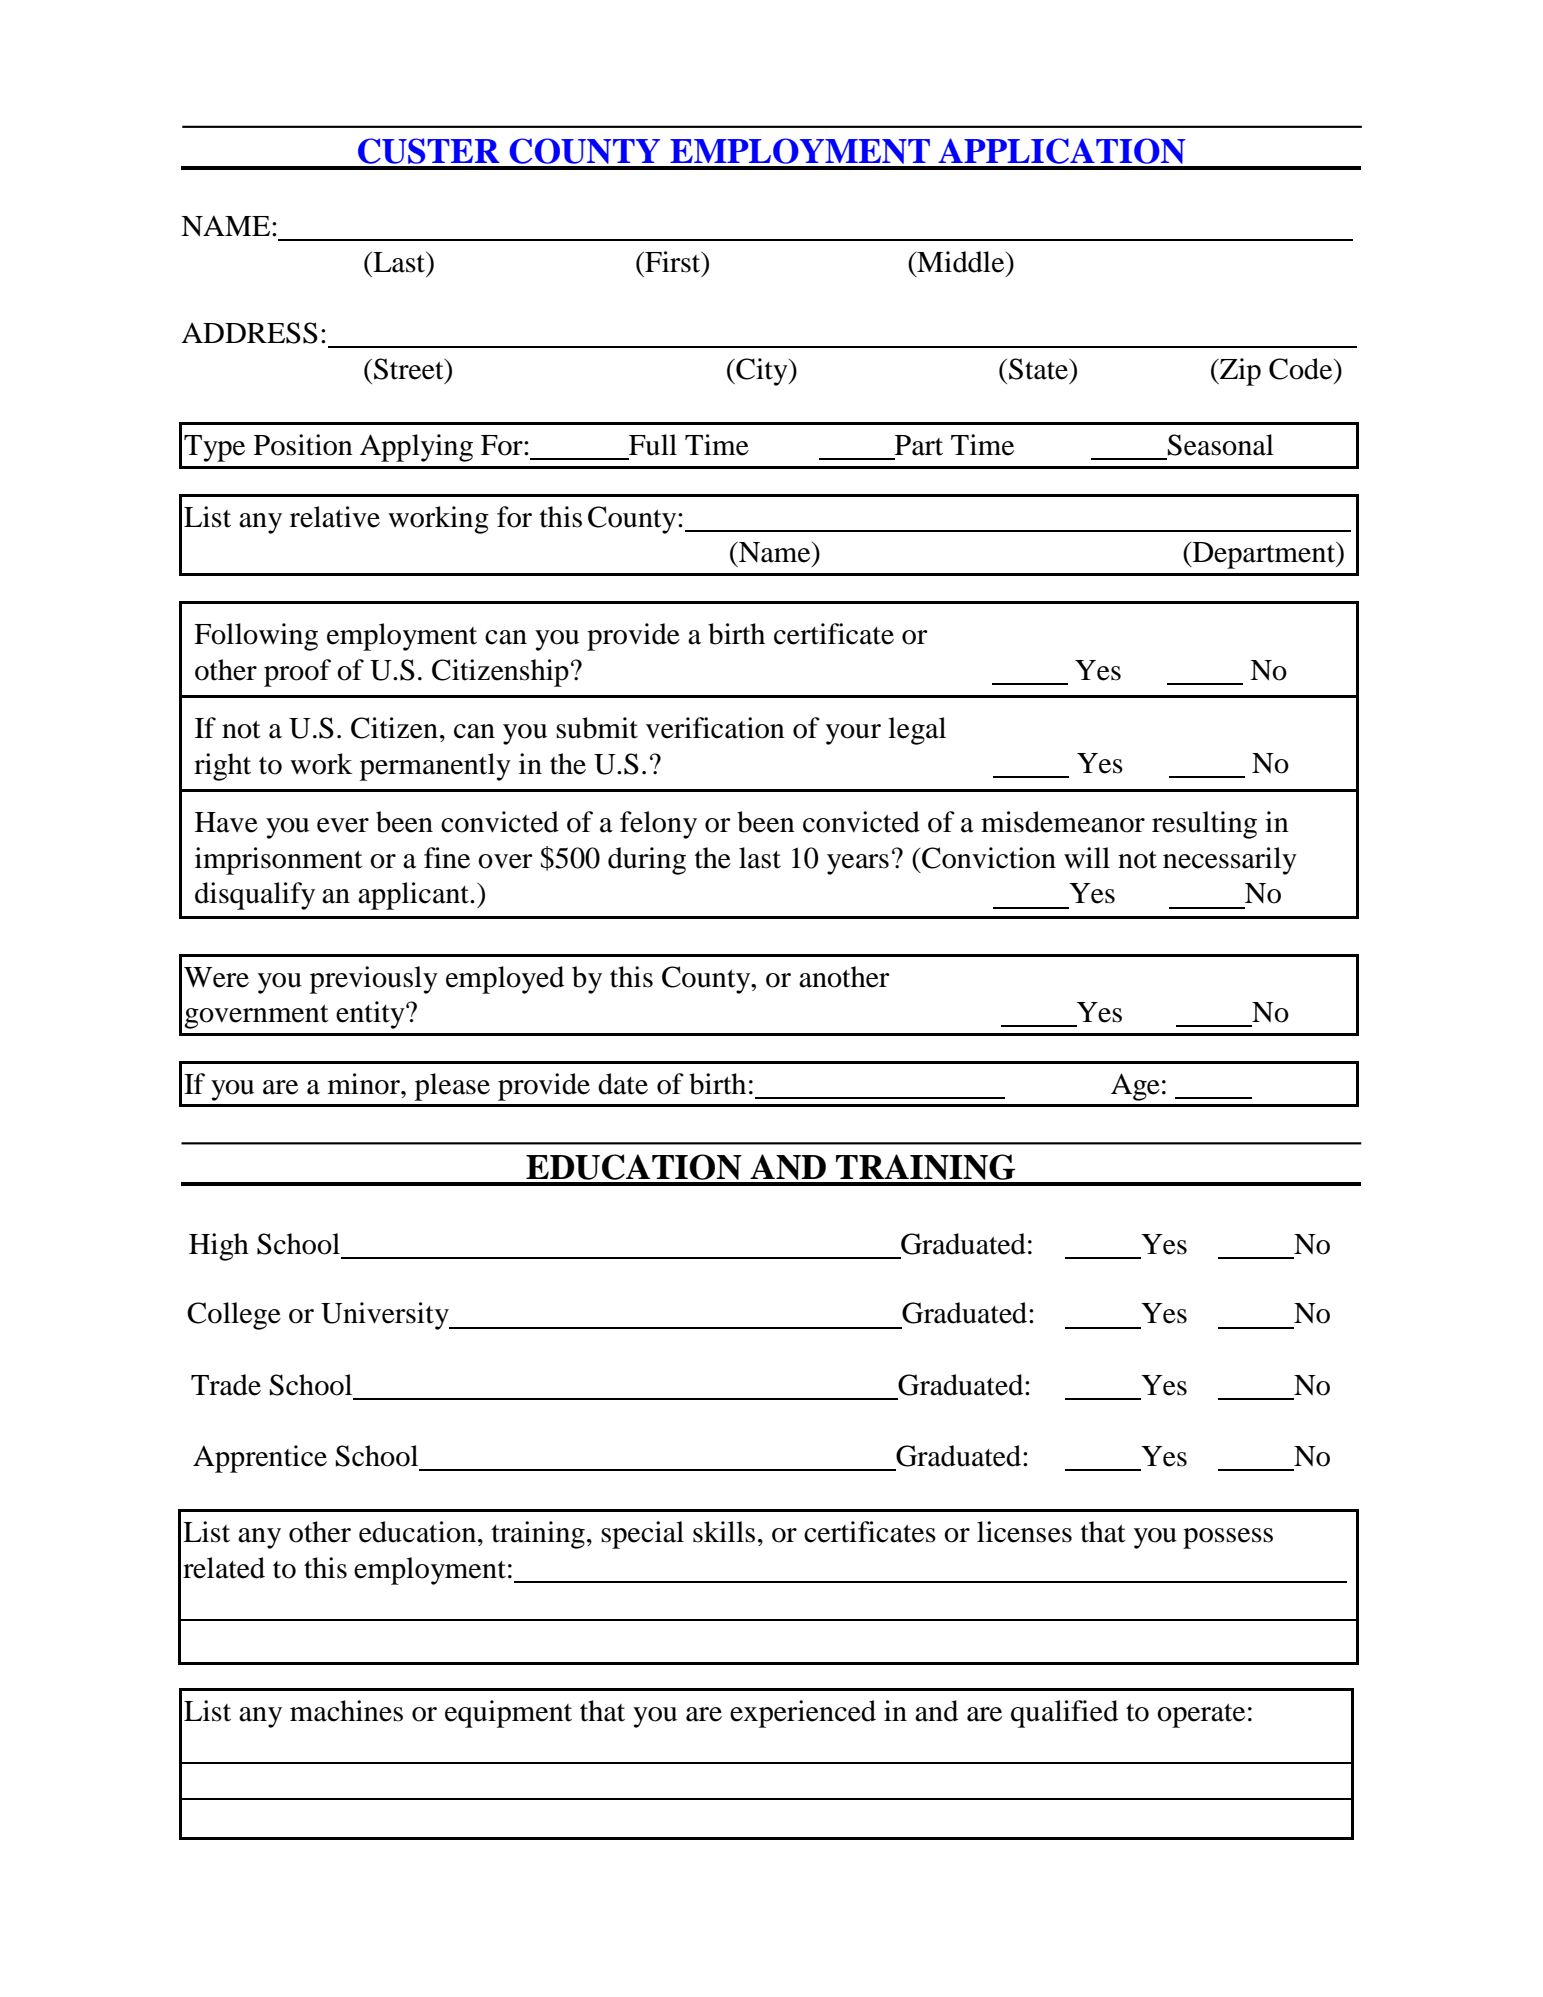 The width and height of the screenshot is (1543, 1997). What do you see at coordinates (374, 980) in the screenshot?
I see `previously` at bounding box center [374, 980].
